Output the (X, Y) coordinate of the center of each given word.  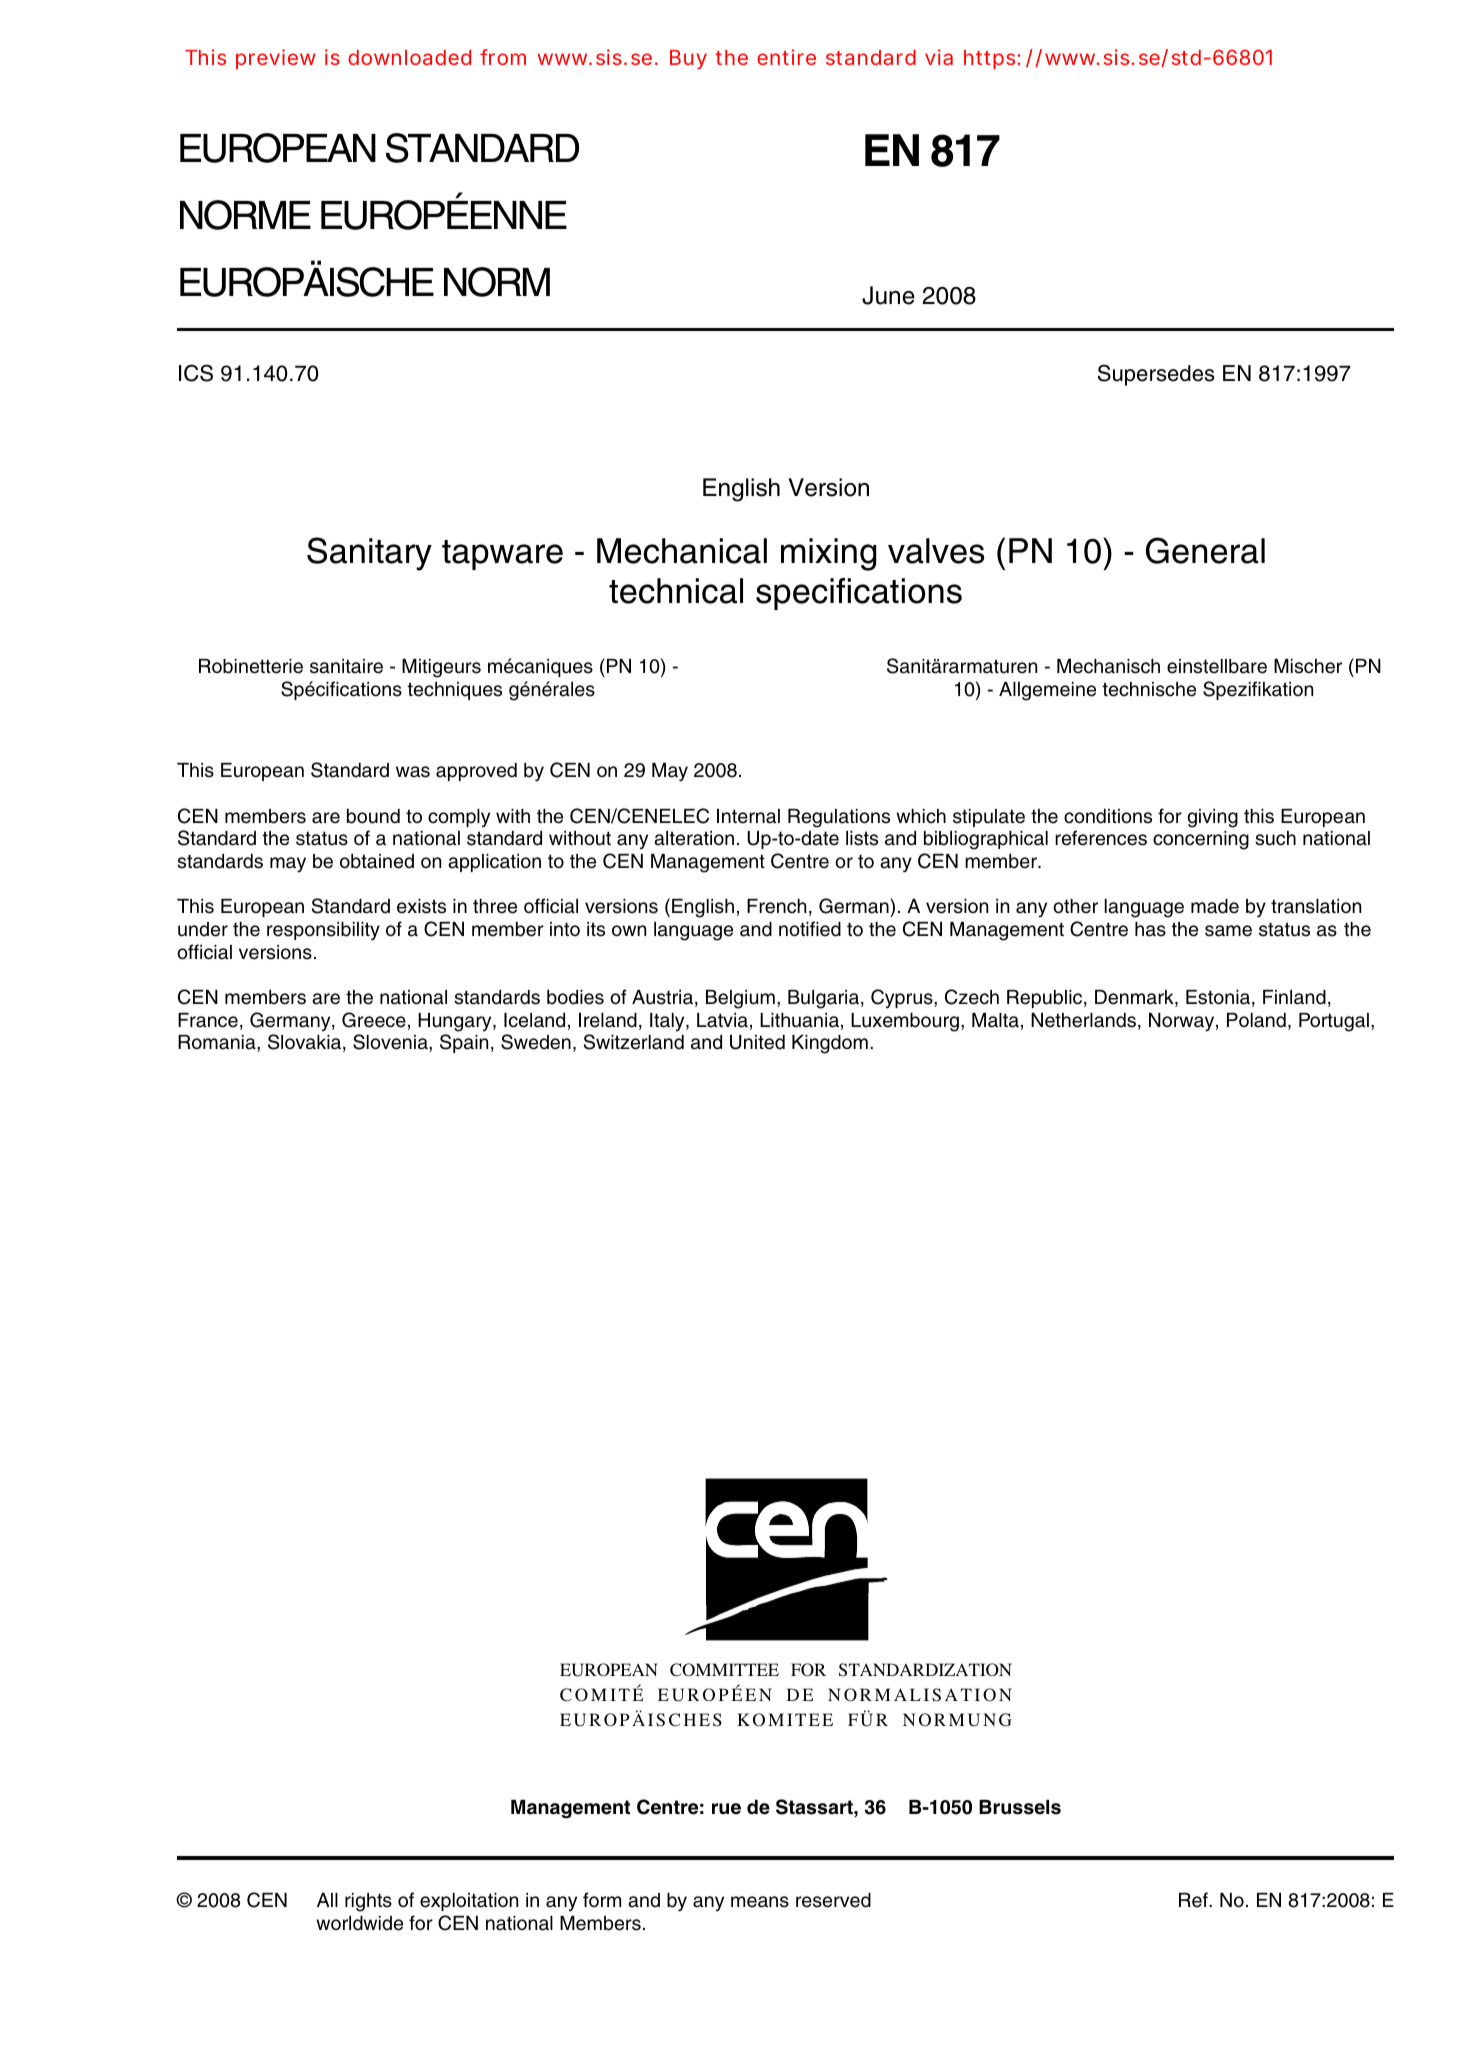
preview (276, 59)
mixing (828, 554)
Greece (374, 1020)
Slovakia (306, 1043)
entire (786, 57)
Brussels (1020, 1807)
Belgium (740, 999)
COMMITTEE (724, 1670)
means (760, 1902)
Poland (1256, 1020)
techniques (454, 691)
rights (368, 1902)
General (1205, 550)
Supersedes (1156, 375)
